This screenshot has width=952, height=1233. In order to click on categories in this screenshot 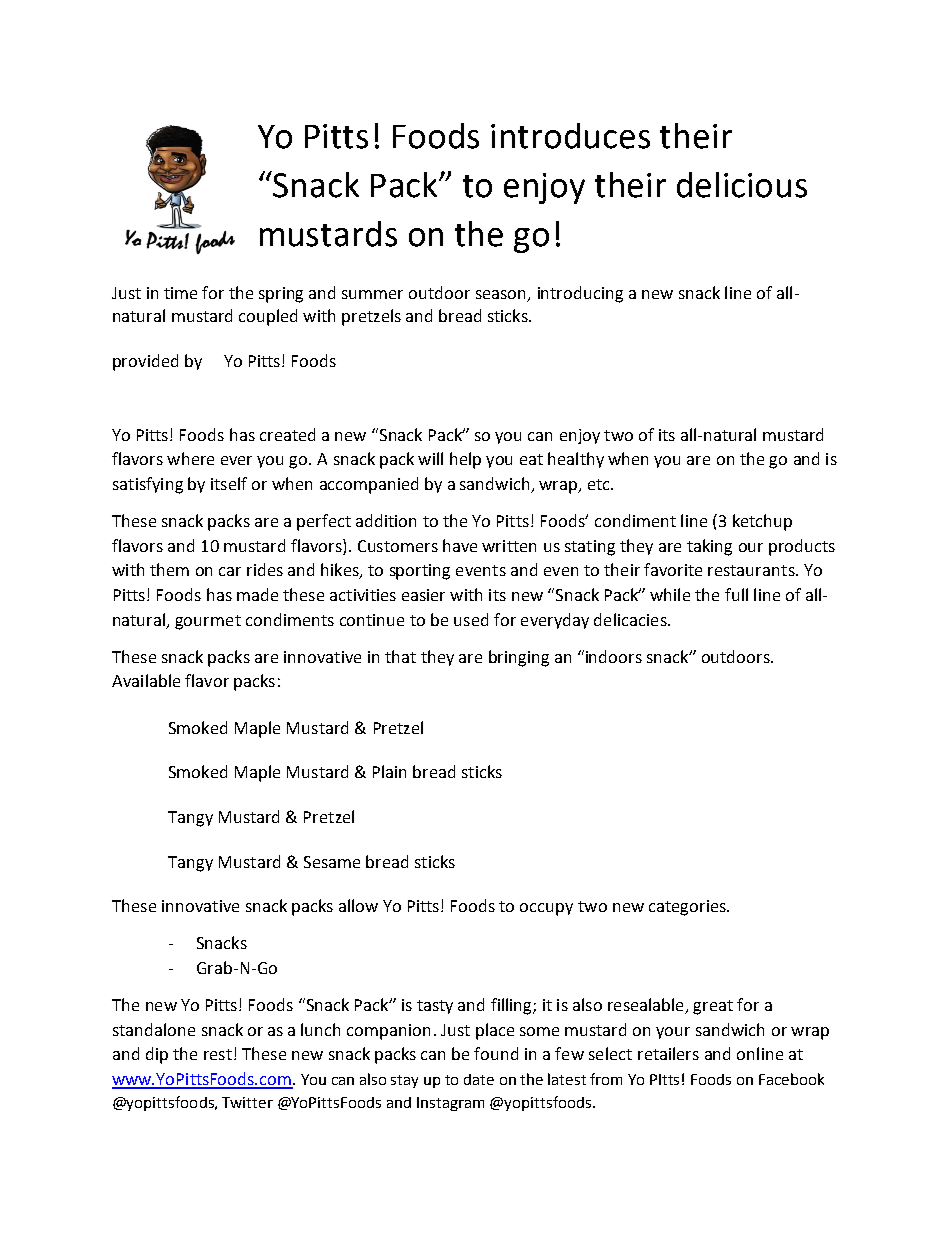, I will do `click(688, 908)`.
